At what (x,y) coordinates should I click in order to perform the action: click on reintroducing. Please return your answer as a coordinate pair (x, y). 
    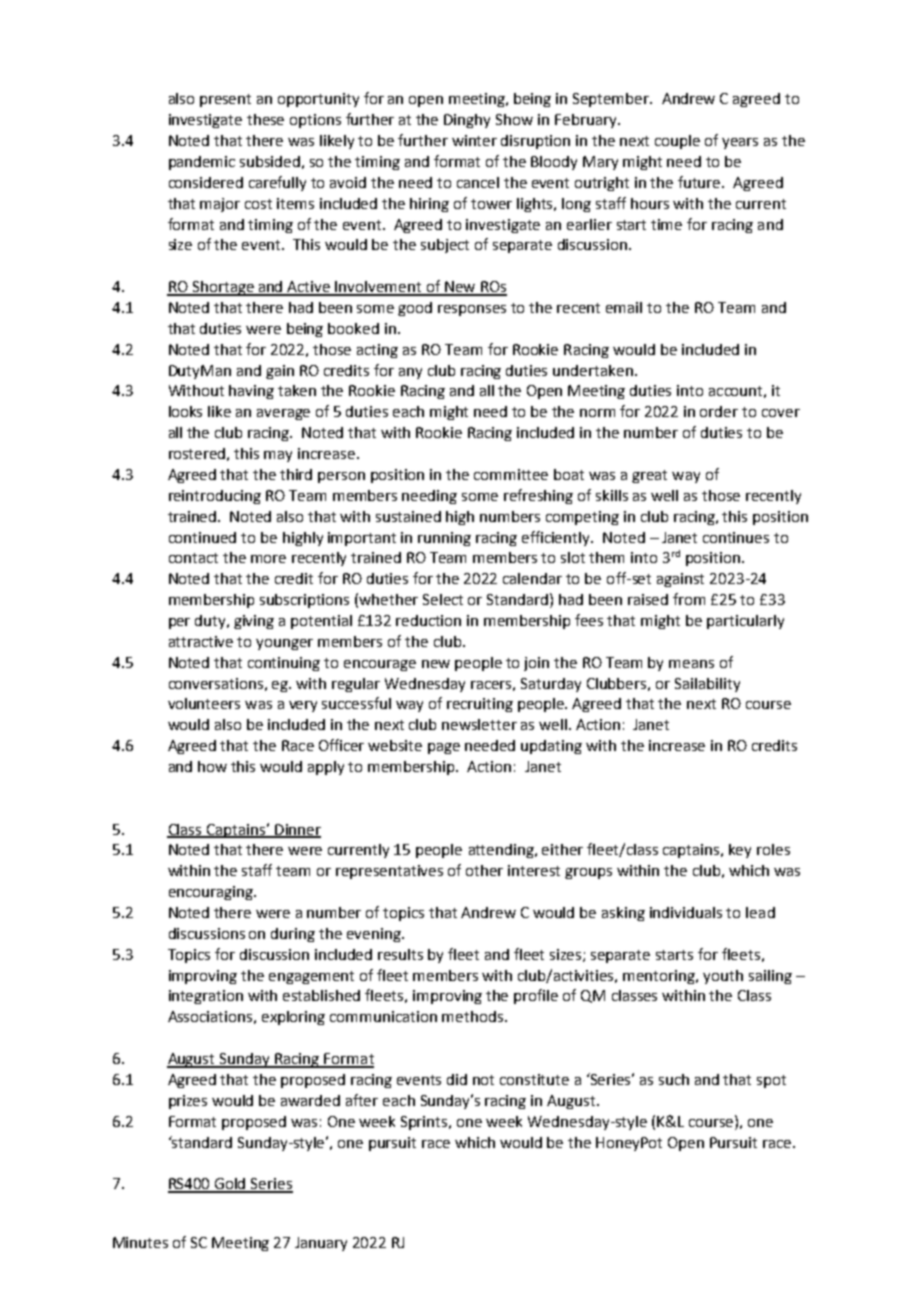
    Looking at the image, I should click on (215, 497).
